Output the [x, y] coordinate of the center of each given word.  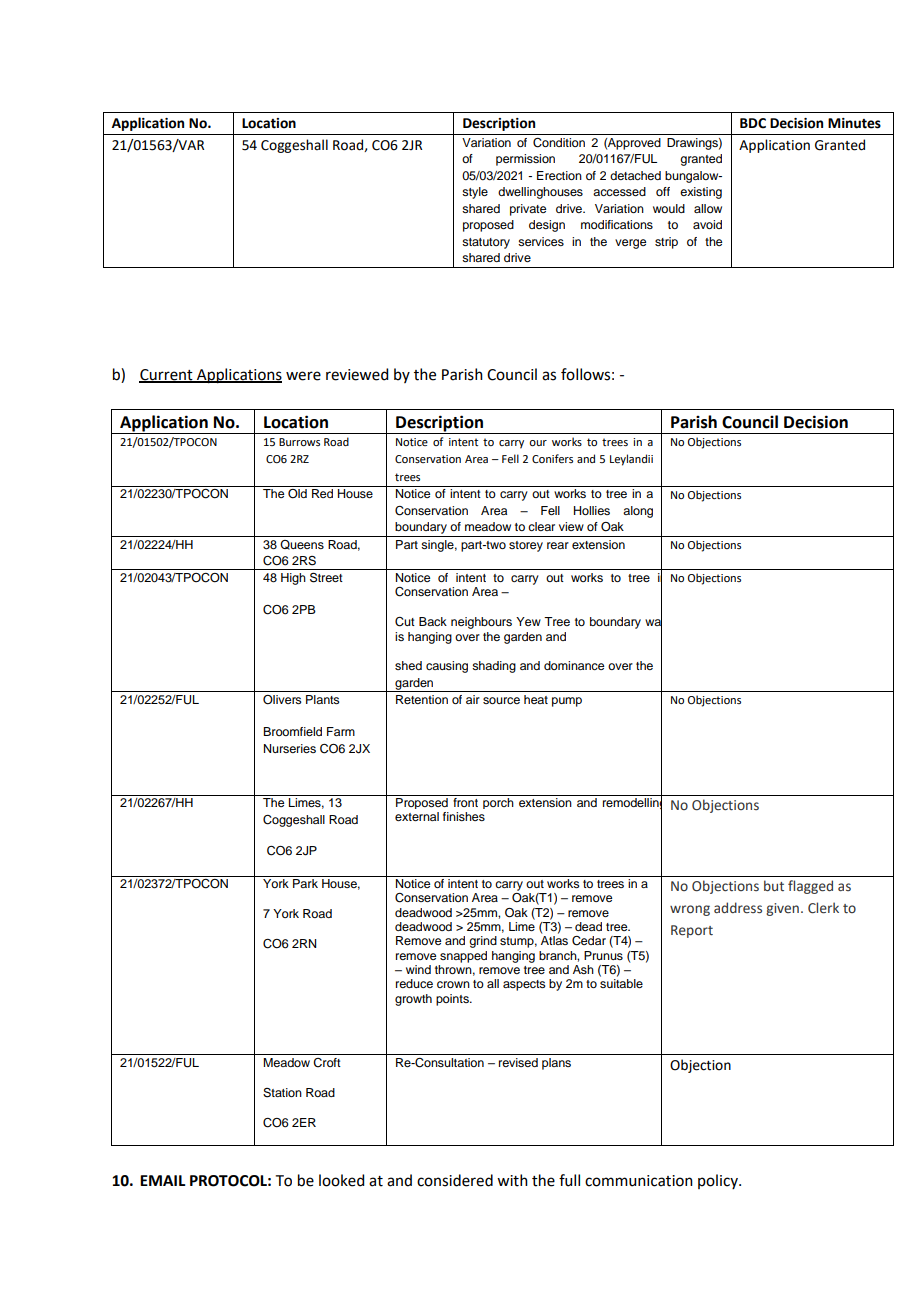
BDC [753, 123]
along [638, 512]
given [782, 909]
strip [666, 243]
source [501, 700]
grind [483, 942]
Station [282, 1093]
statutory [486, 243]
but [774, 885]
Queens [302, 545]
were [303, 376]
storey [526, 546]
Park [305, 883]
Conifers [552, 458]
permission [525, 160]
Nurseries [290, 748]
